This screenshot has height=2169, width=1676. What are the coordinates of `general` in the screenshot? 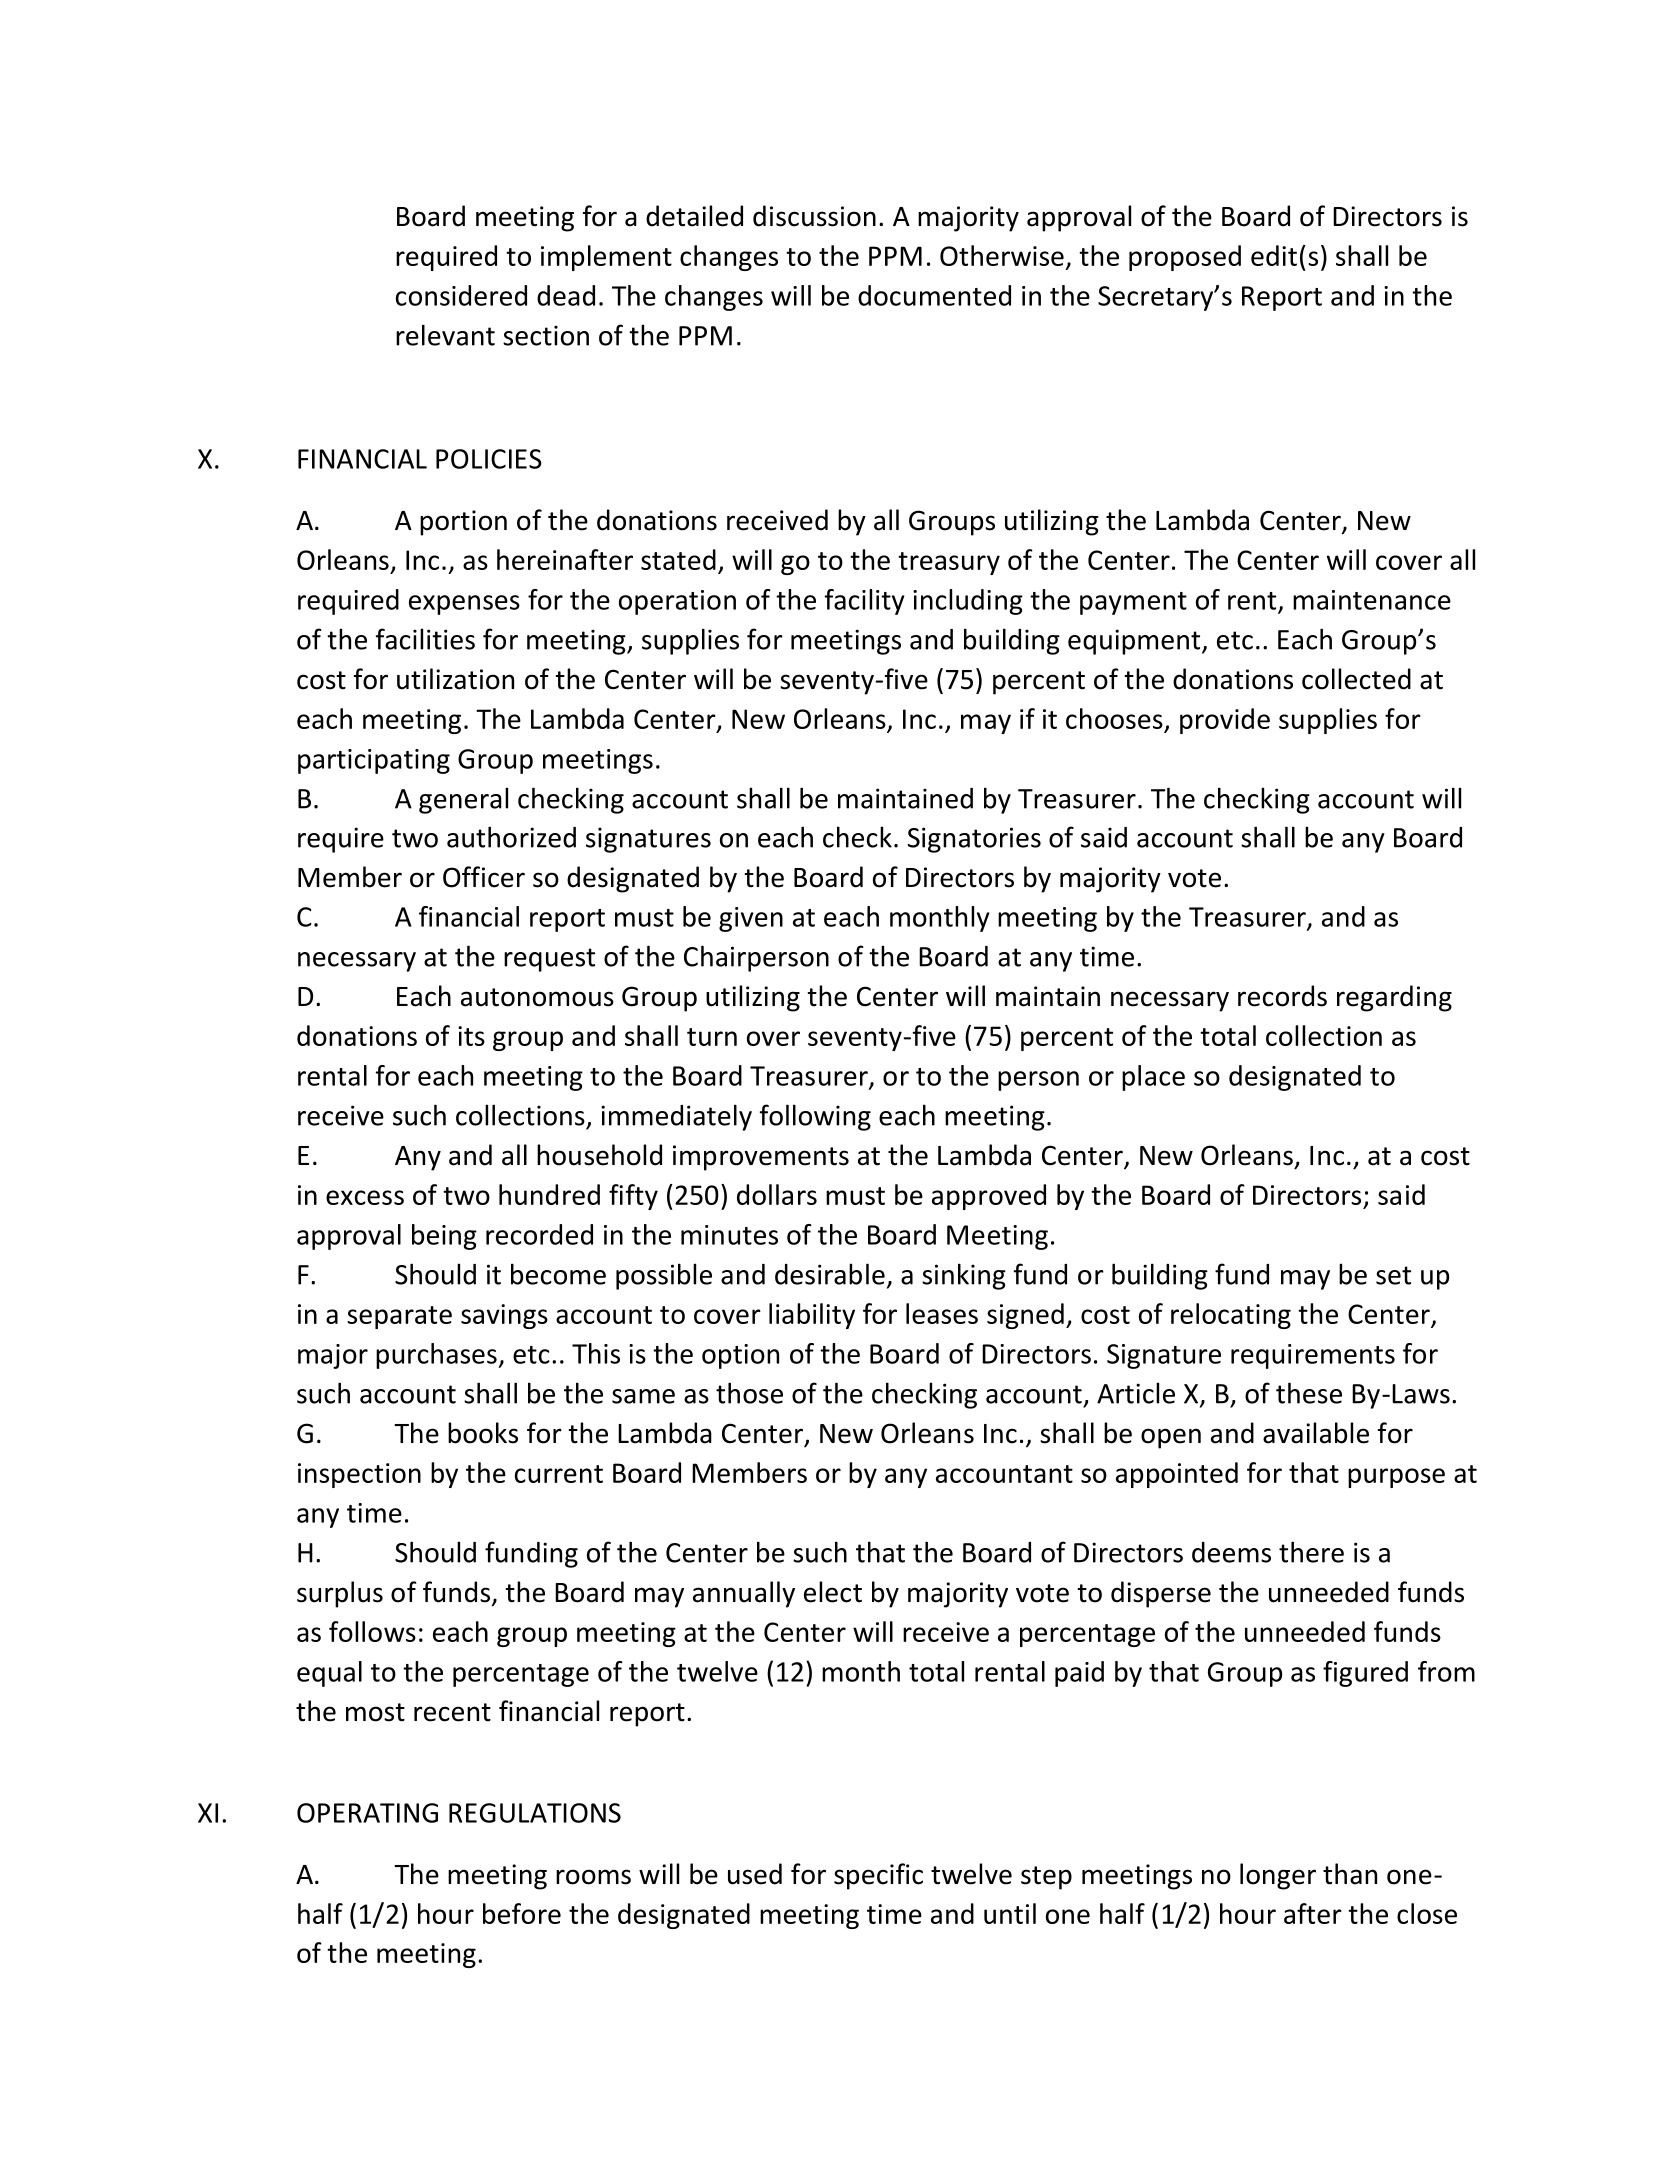 It's located at (463, 800).
